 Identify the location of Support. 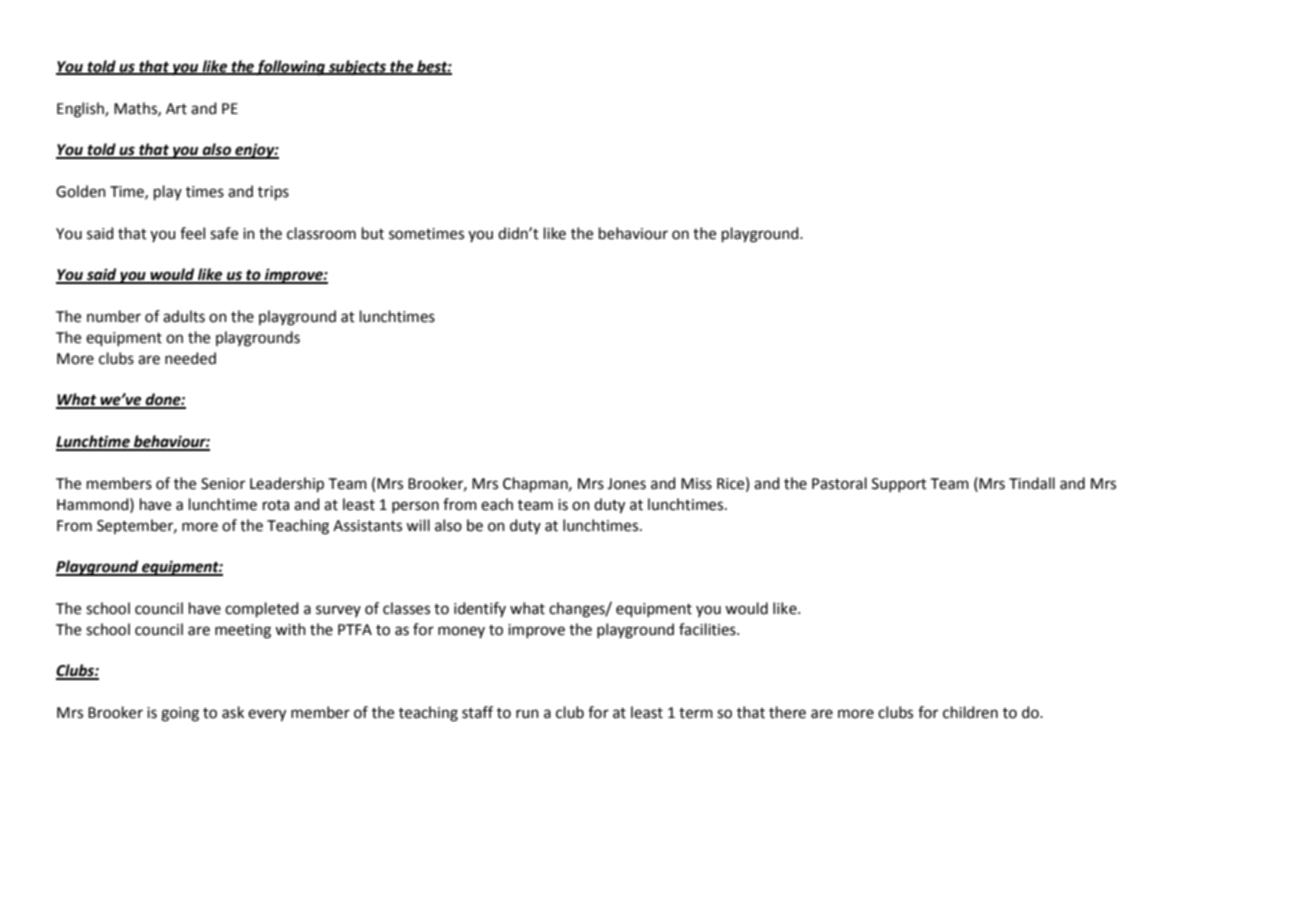
(899, 485).
